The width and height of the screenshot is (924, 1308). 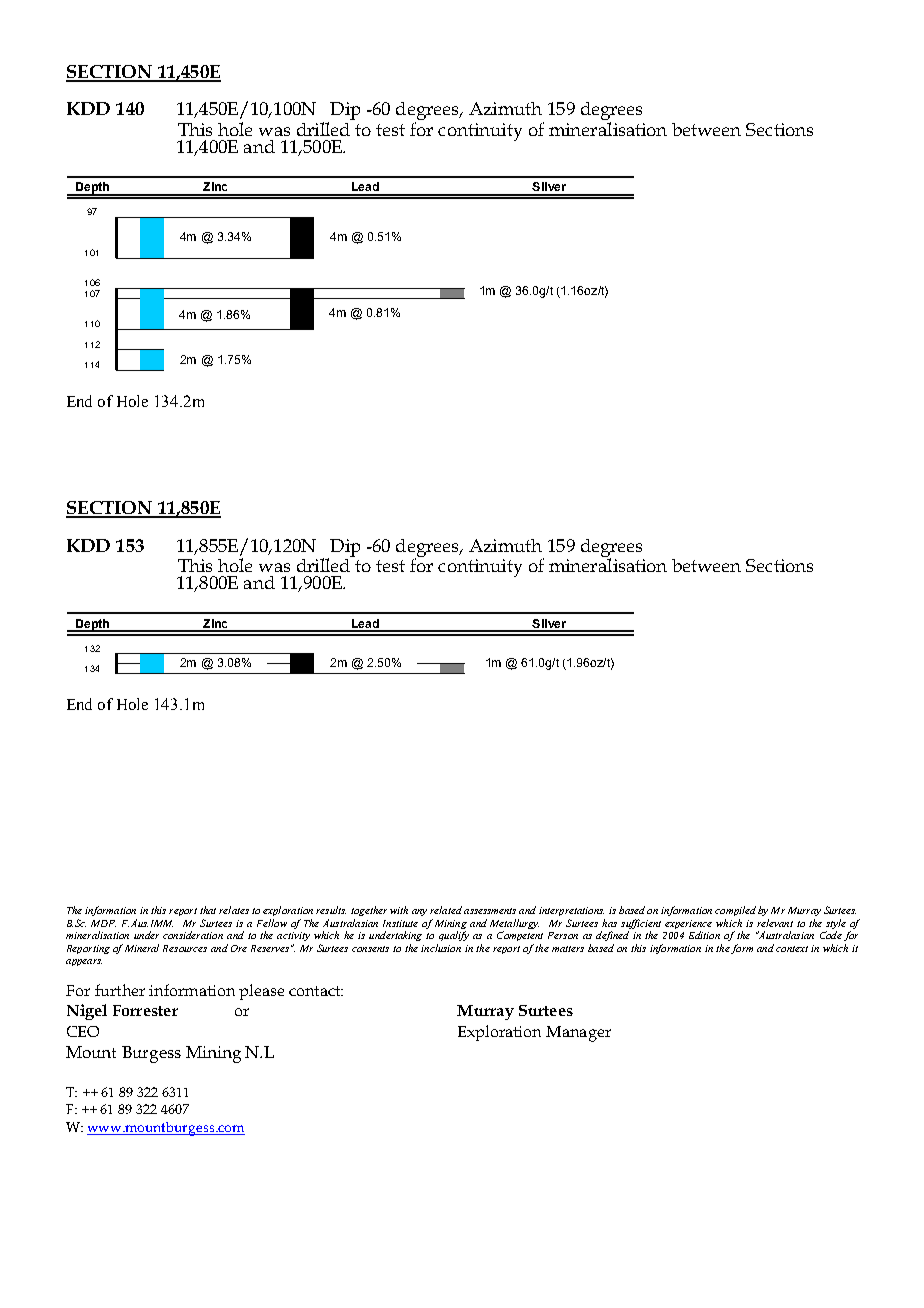 What do you see at coordinates (735, 911) in the screenshot?
I see `compiled` at bounding box center [735, 911].
